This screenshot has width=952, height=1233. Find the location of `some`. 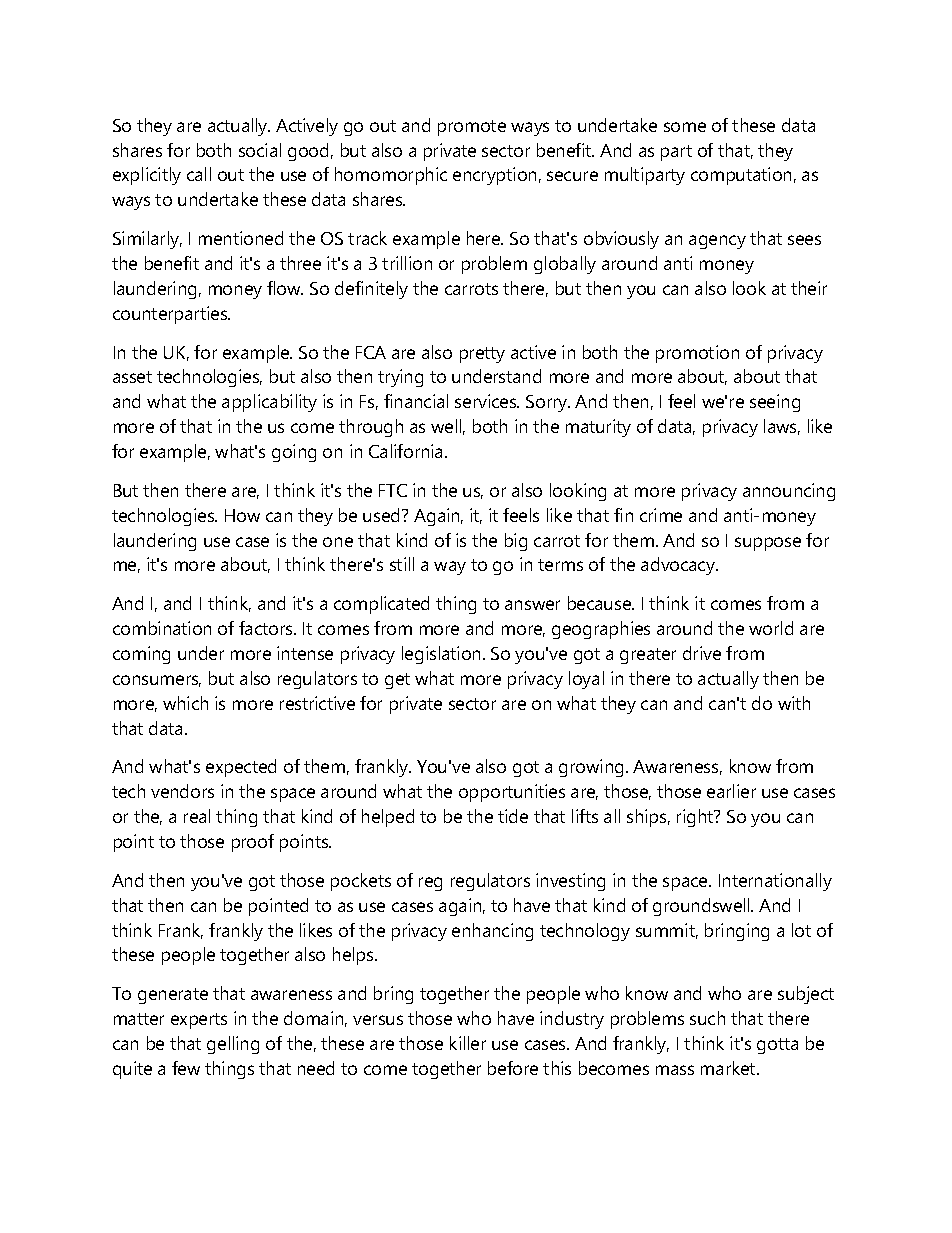

some is located at coordinates (685, 127).
